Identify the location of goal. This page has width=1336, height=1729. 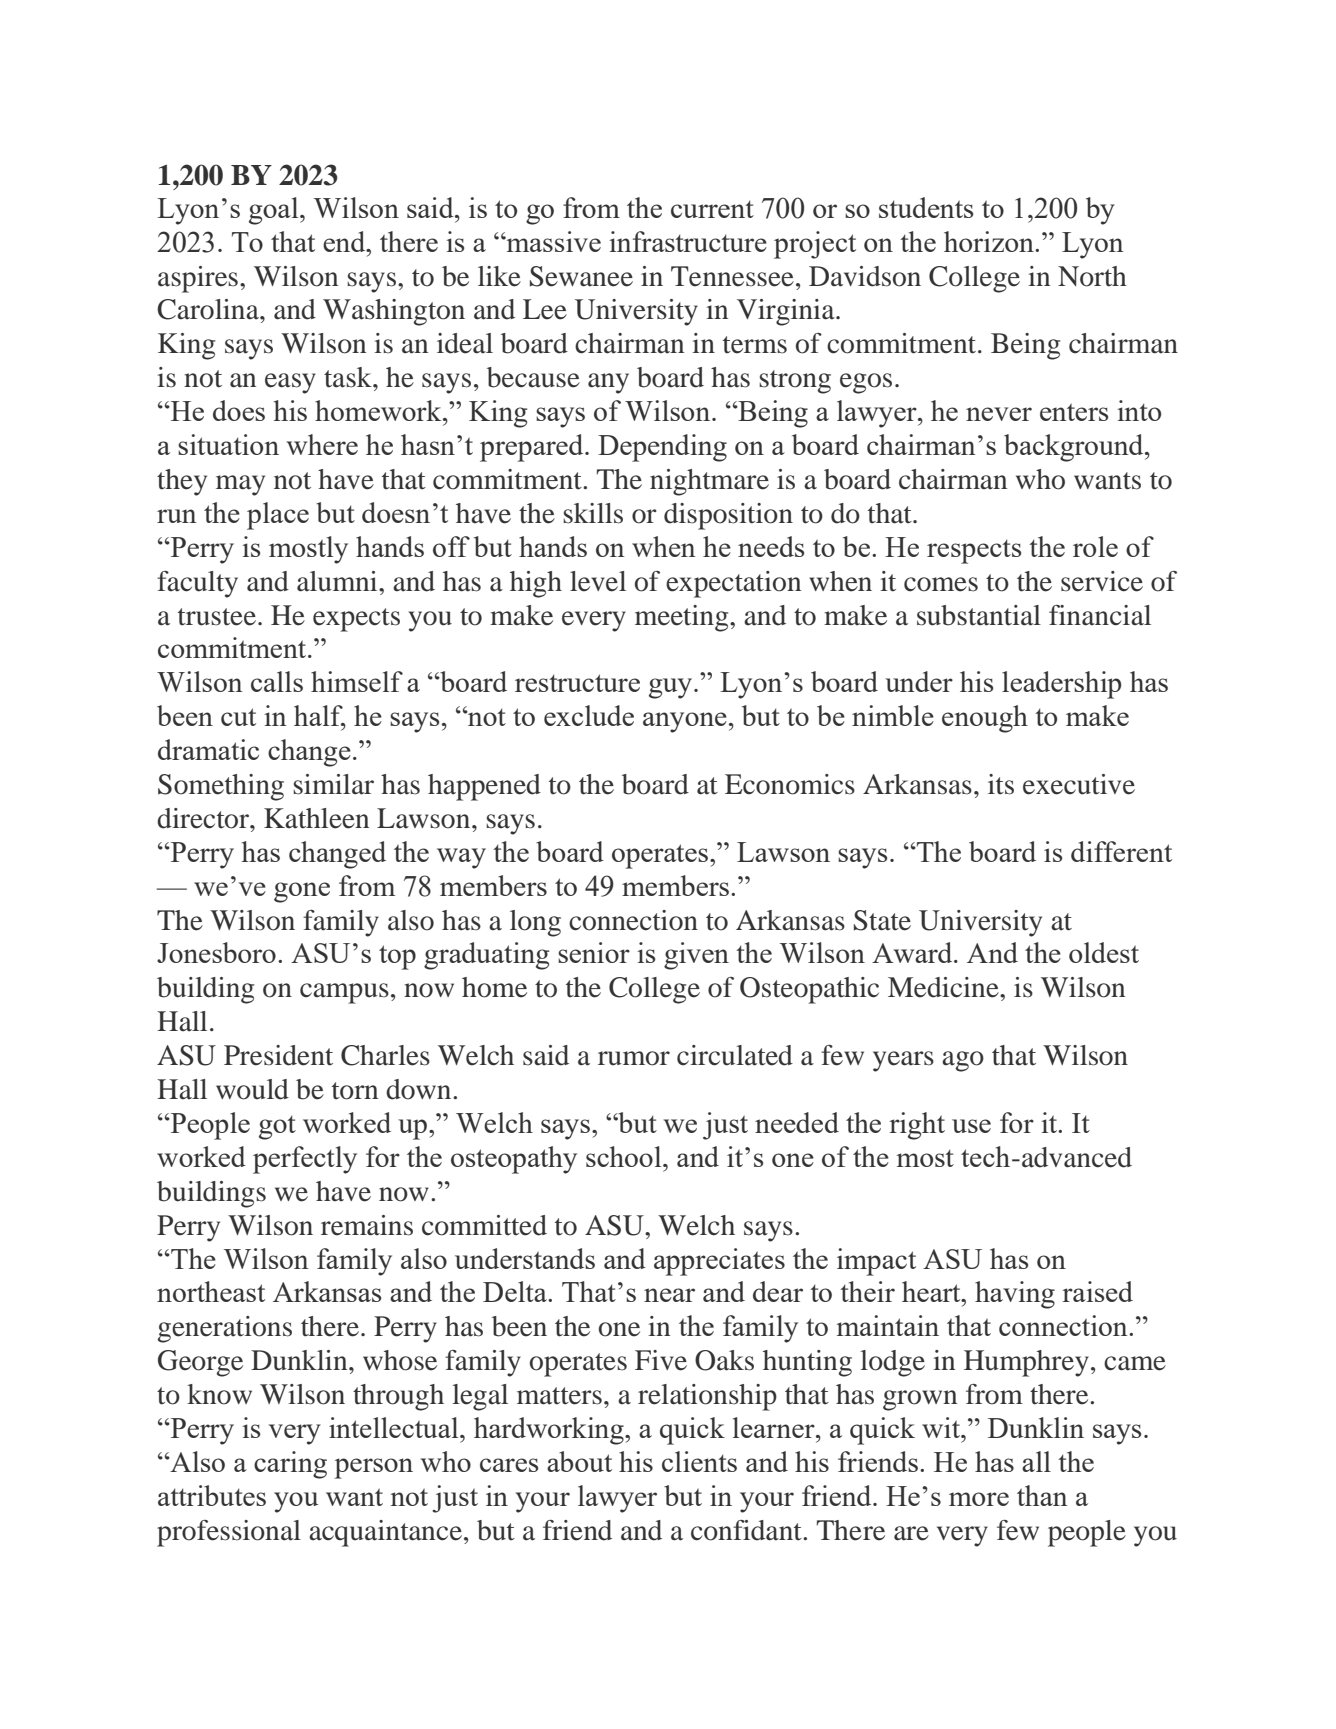
(275, 211).
